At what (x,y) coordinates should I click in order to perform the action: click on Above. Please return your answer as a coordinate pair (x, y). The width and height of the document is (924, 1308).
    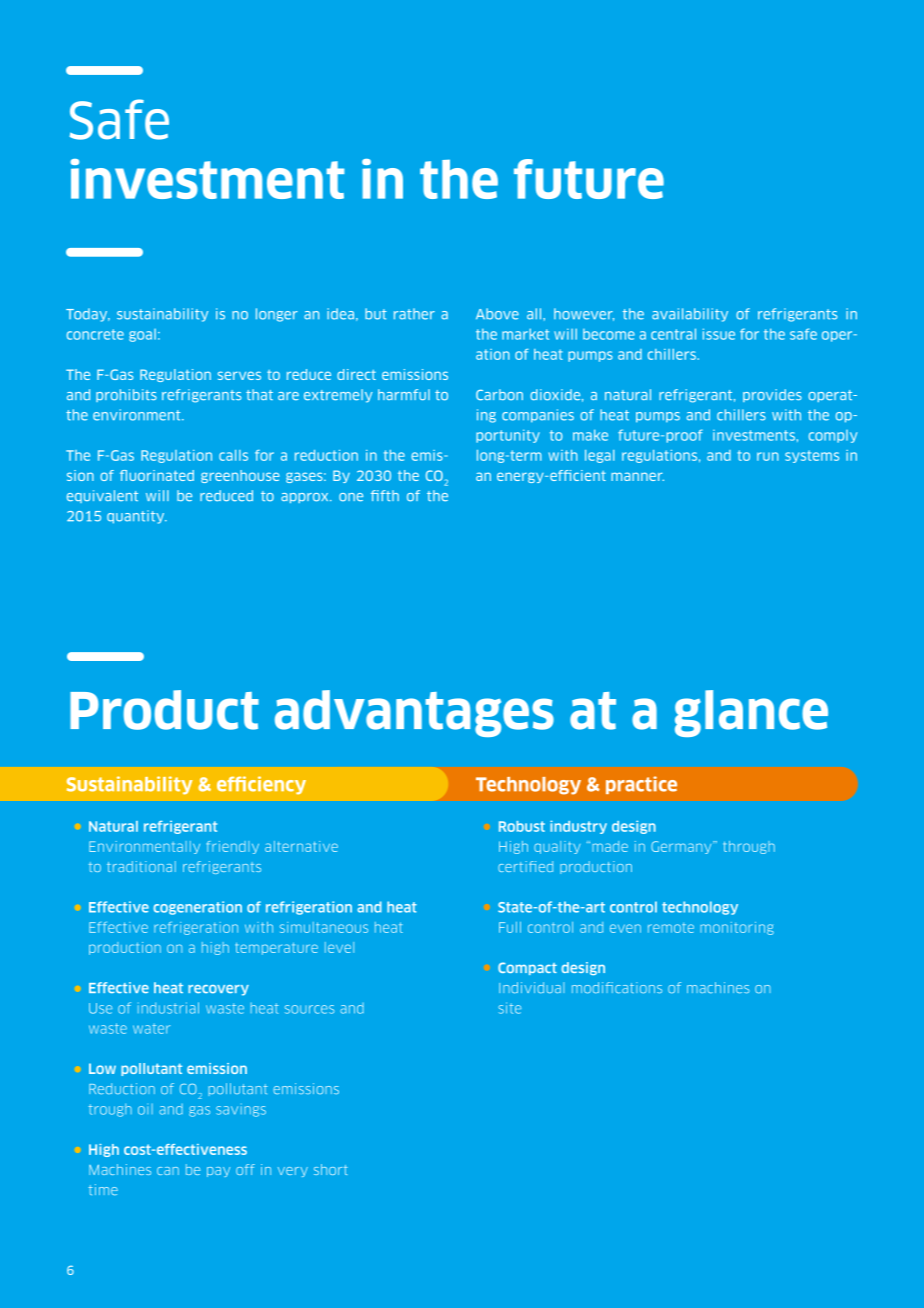
    Looking at the image, I should click on (497, 314).
